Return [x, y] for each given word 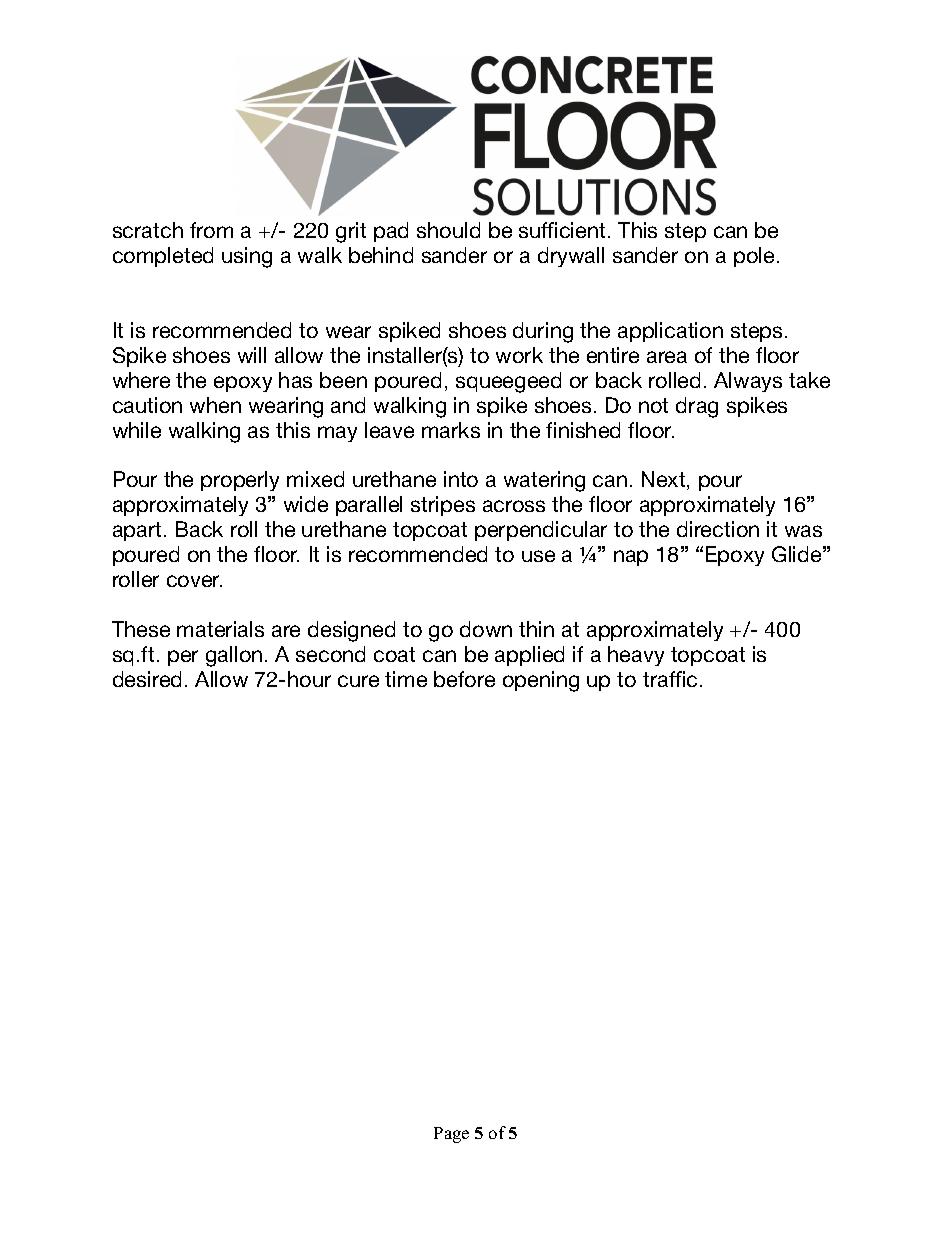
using [247, 257]
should [448, 230]
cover [194, 581]
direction [718, 529]
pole [754, 257]
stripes [443, 506]
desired [147, 679]
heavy [636, 656]
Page [451, 1135]
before [464, 679]
